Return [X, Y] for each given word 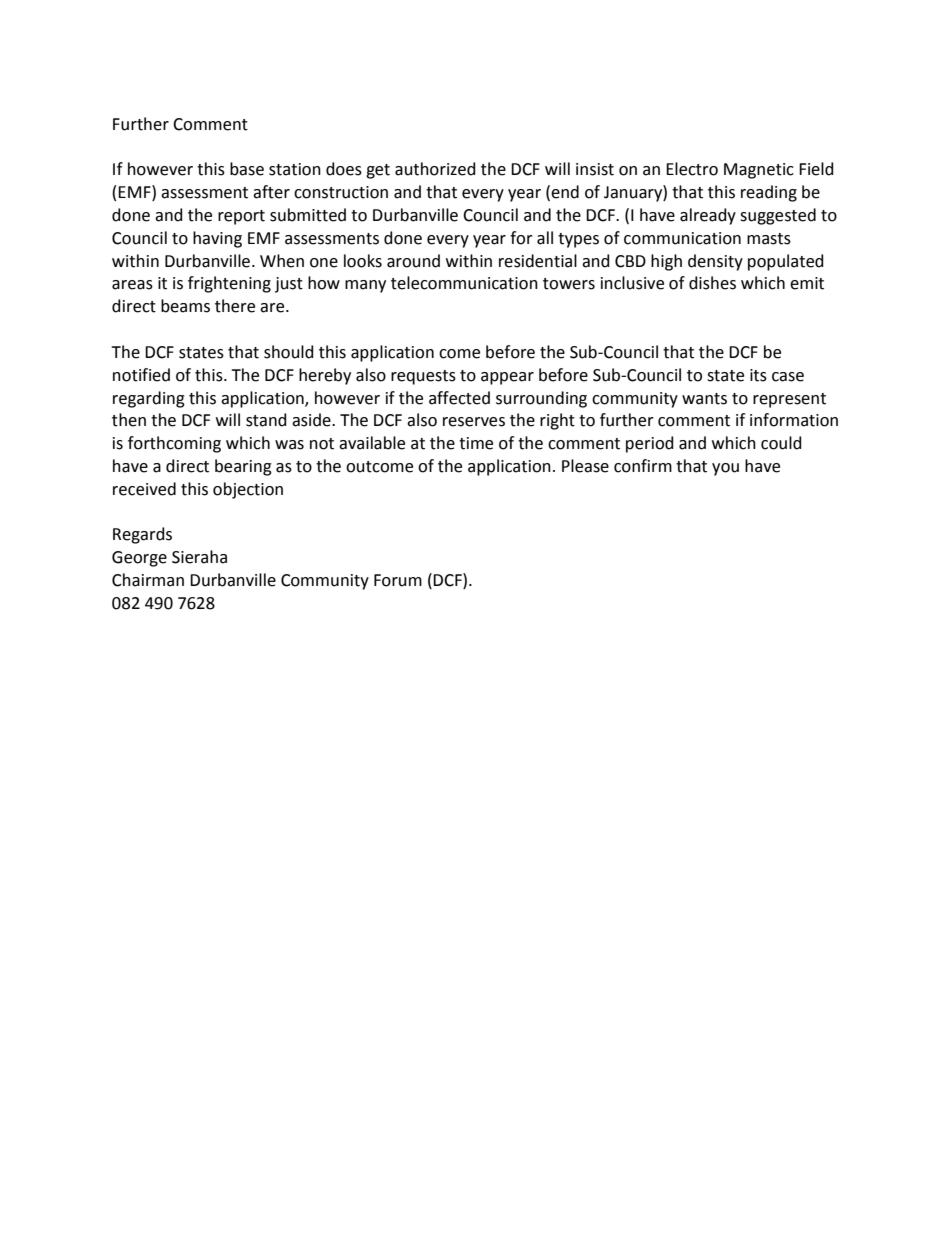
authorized [435, 169]
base [247, 169]
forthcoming [174, 444]
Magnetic [759, 171]
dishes [712, 283]
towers [569, 284]
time [476, 443]
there [235, 306]
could [781, 443]
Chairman [148, 580]
